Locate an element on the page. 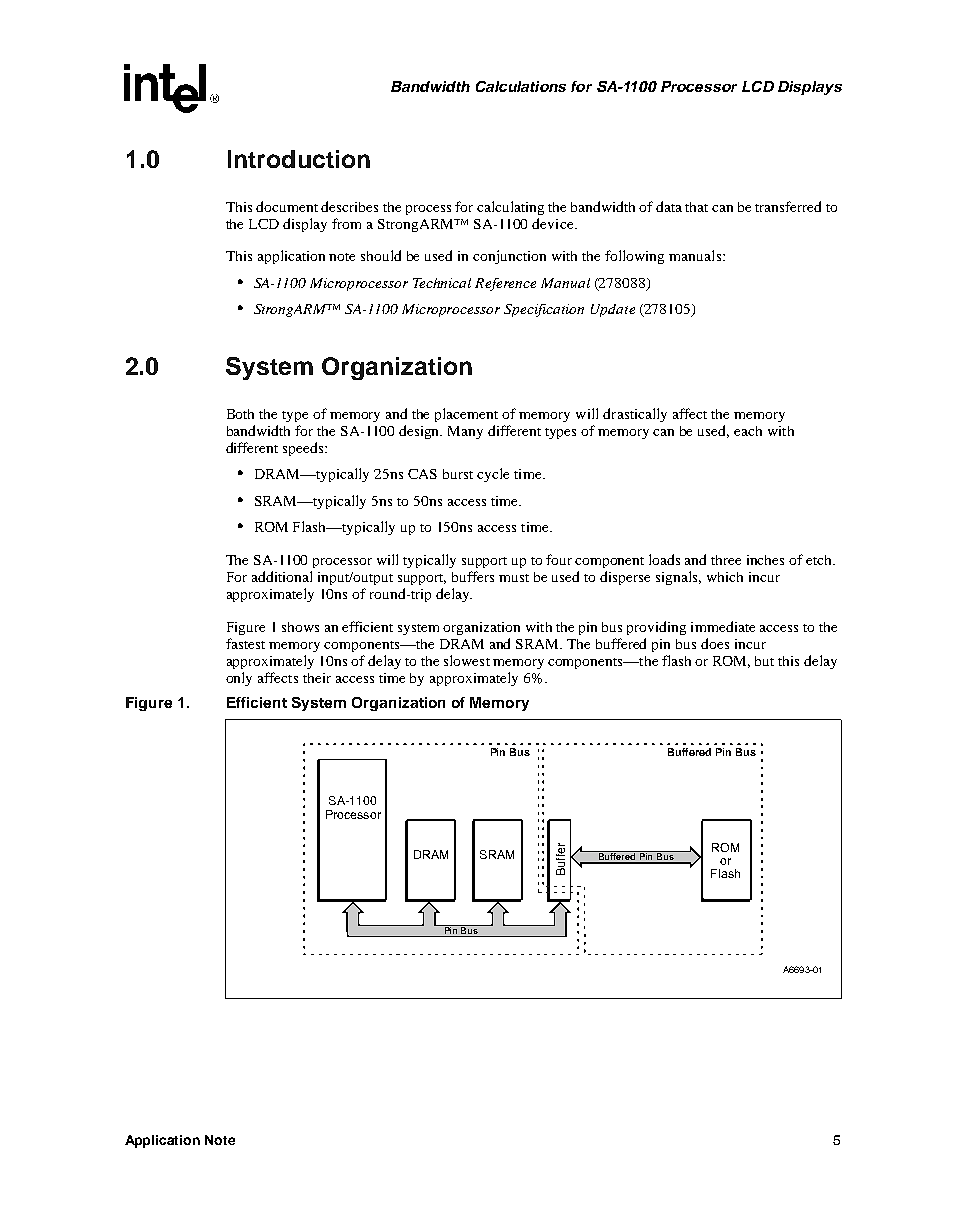 This page has height=1232, width=953. each is located at coordinates (748, 431).
